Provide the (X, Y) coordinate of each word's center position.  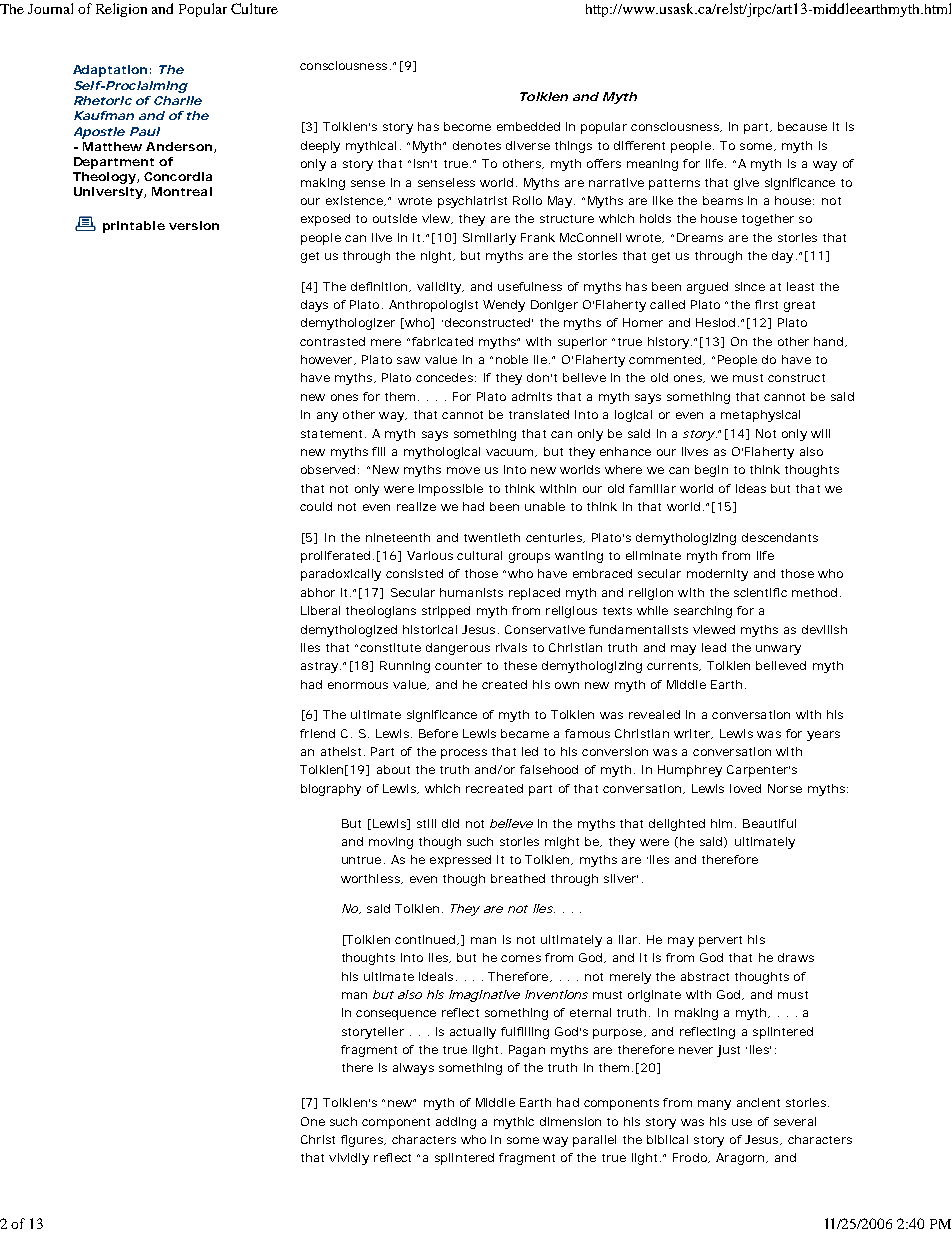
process (464, 754)
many (714, 1105)
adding (456, 1123)
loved (745, 788)
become (467, 126)
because (802, 126)
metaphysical (760, 416)
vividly (349, 1159)
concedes (446, 377)
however (328, 360)
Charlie (178, 100)
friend (317, 733)
